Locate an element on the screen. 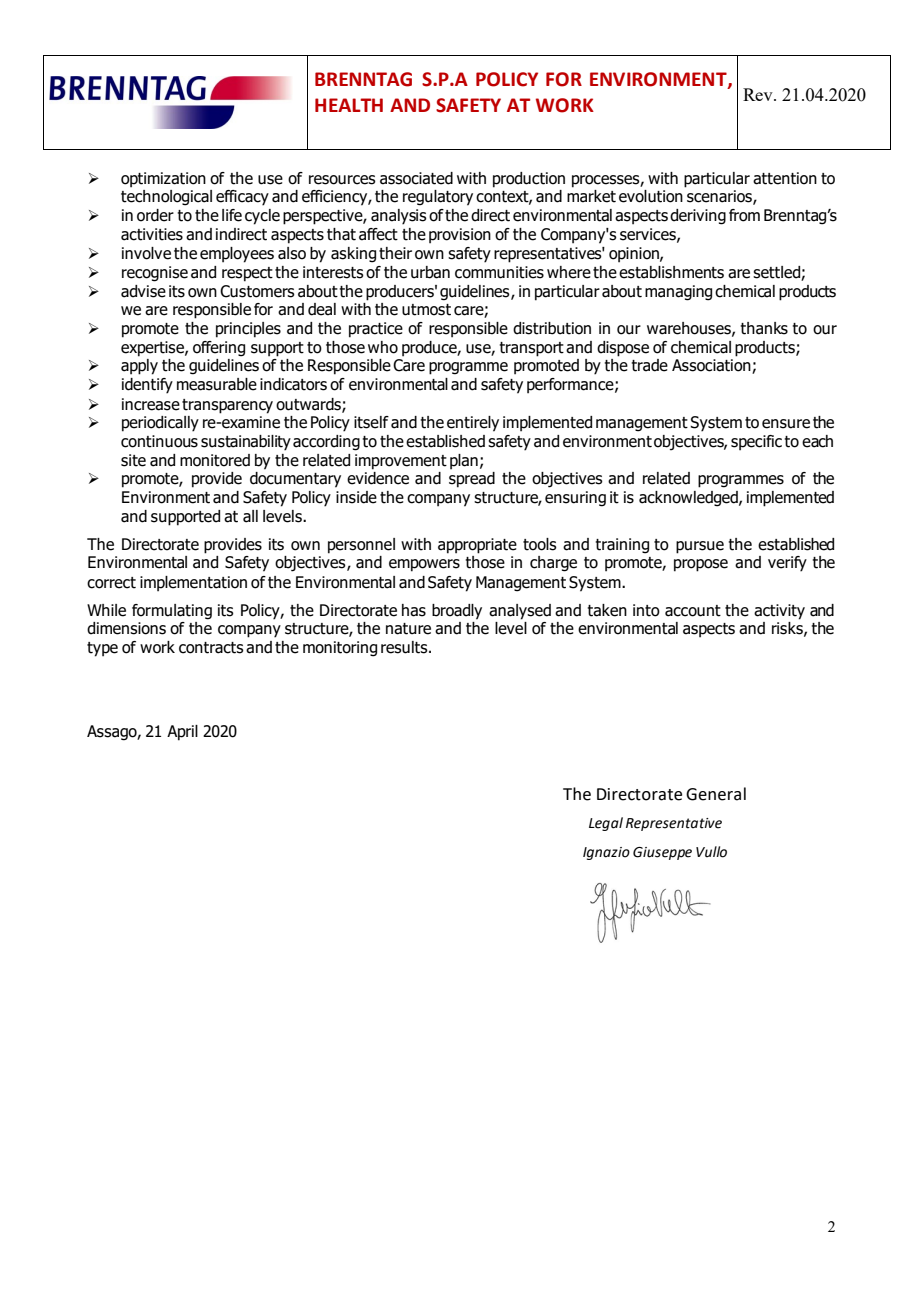 The image size is (924, 1308). utmost is located at coordinates (426, 310).
